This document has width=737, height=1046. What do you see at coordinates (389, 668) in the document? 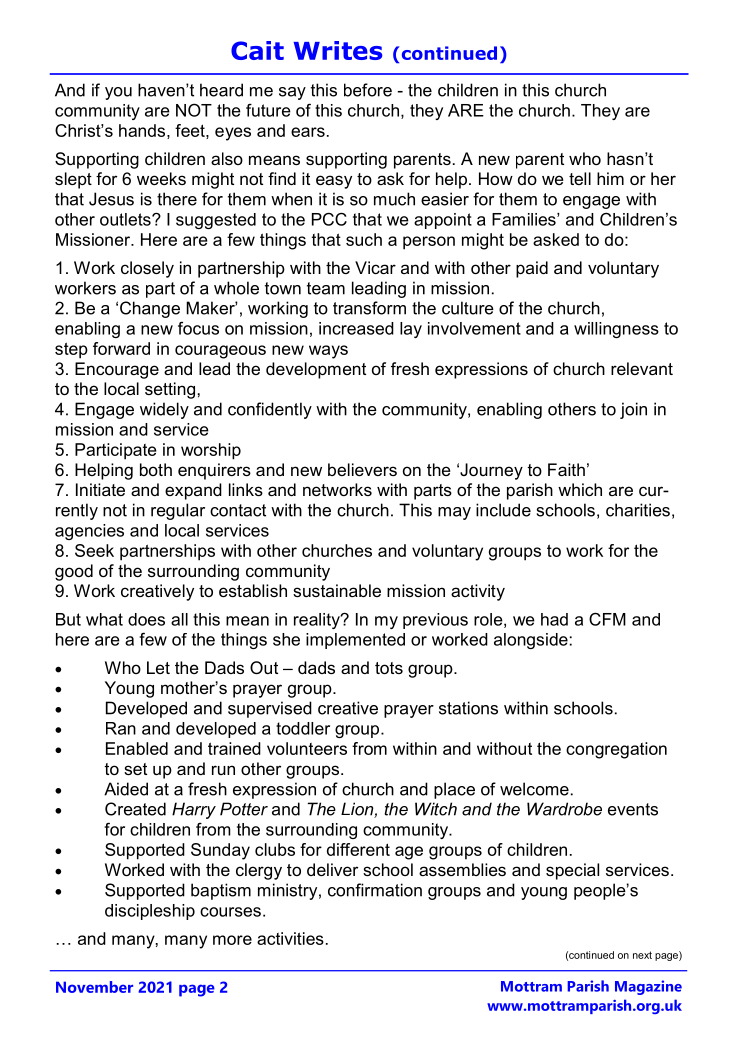
I see `tots` at bounding box center [389, 668].
